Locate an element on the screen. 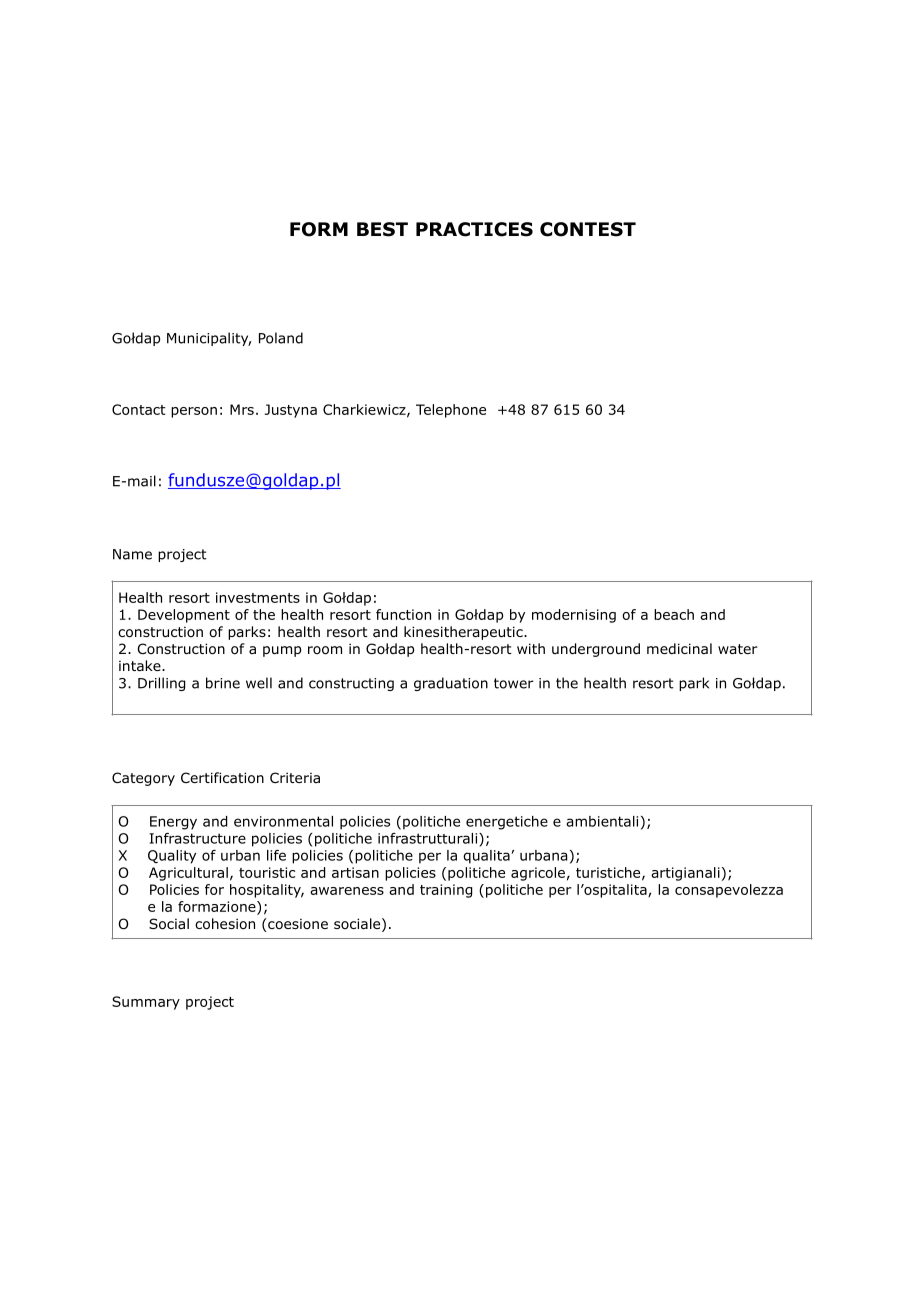 The image size is (924, 1308). PRACTICES is located at coordinates (474, 229).
